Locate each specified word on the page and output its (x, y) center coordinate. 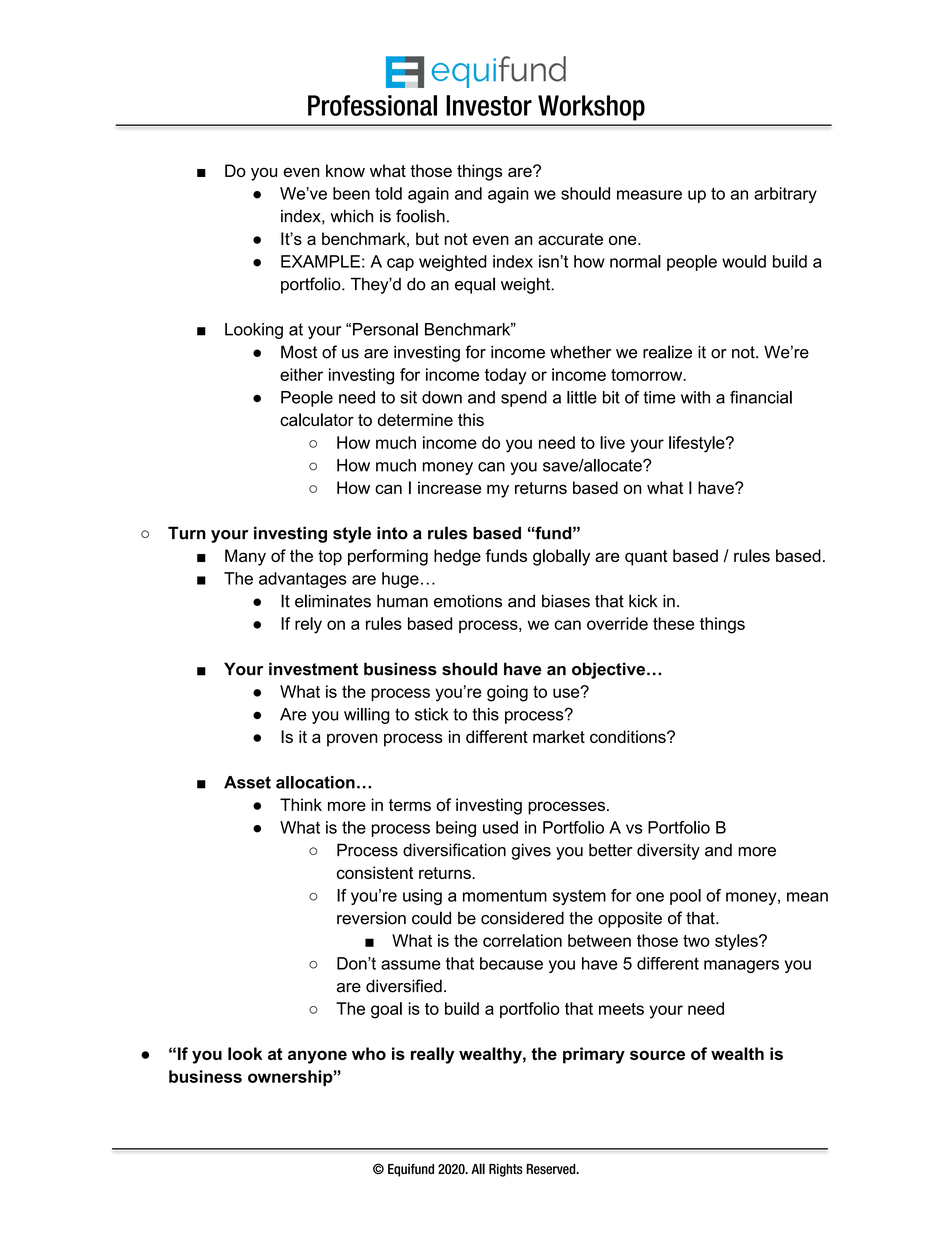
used (500, 827)
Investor (489, 105)
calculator (317, 419)
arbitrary (785, 195)
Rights (506, 1170)
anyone (317, 1057)
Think (301, 804)
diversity (668, 851)
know (345, 170)
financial (761, 397)
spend (524, 399)
